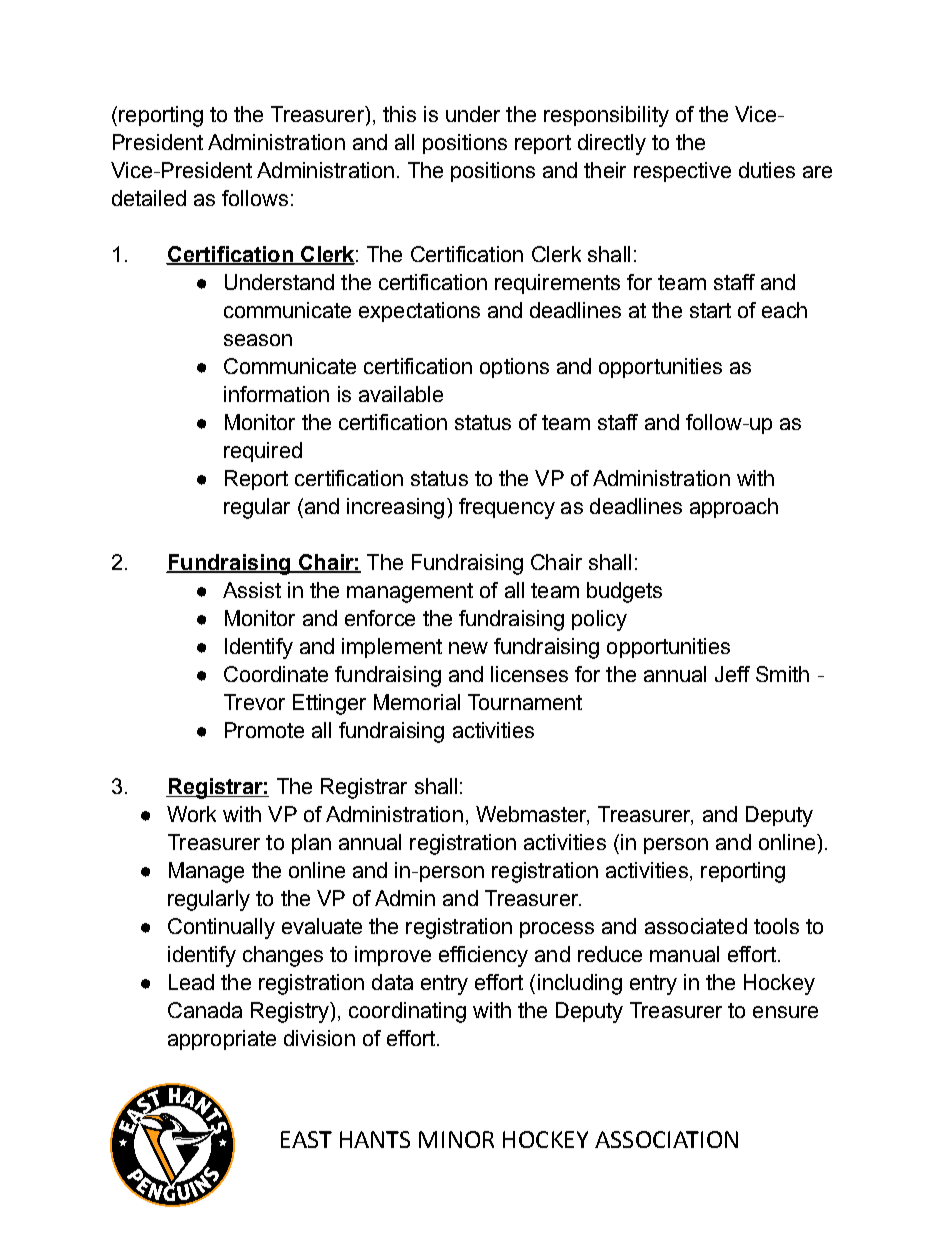  Describe the element at coordinates (456, 1139) in the screenshot. I see `MINOR` at that location.
